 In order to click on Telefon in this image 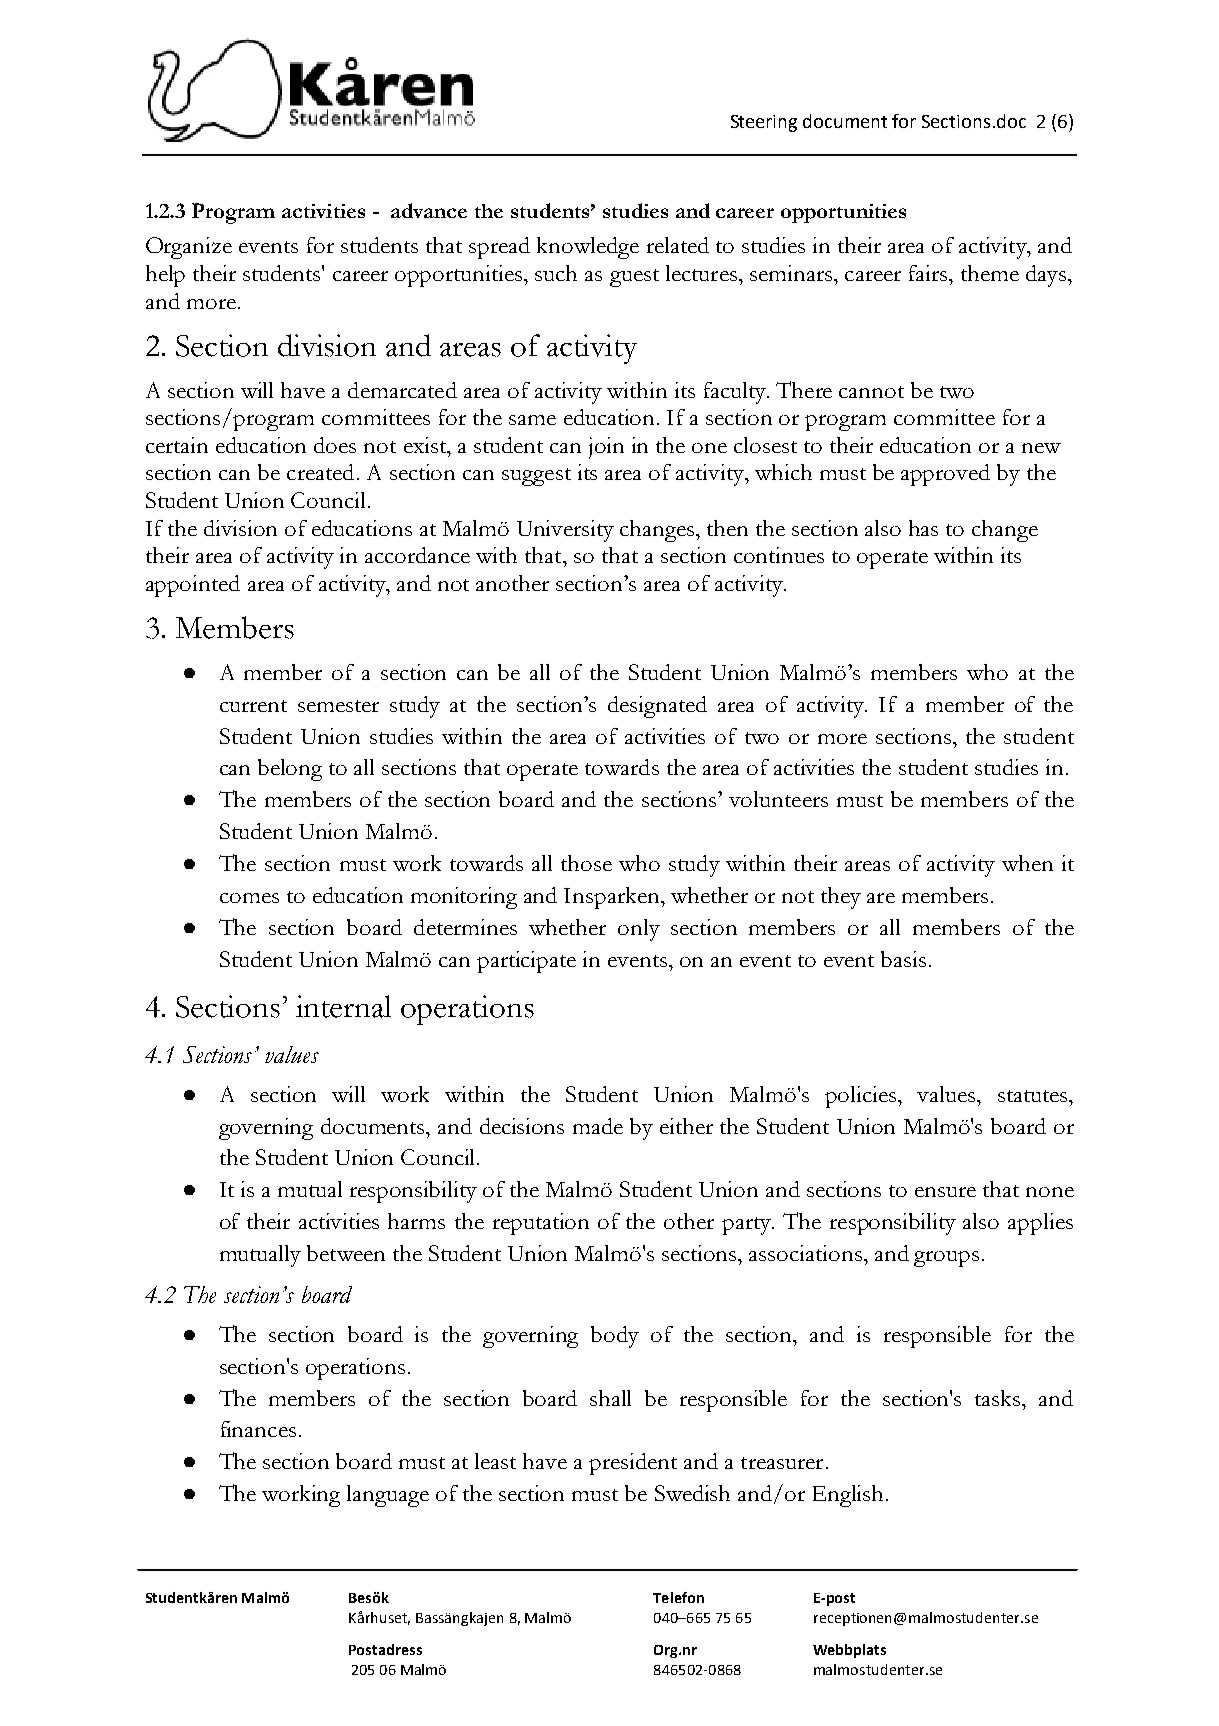, I will do `click(678, 1597)`.
